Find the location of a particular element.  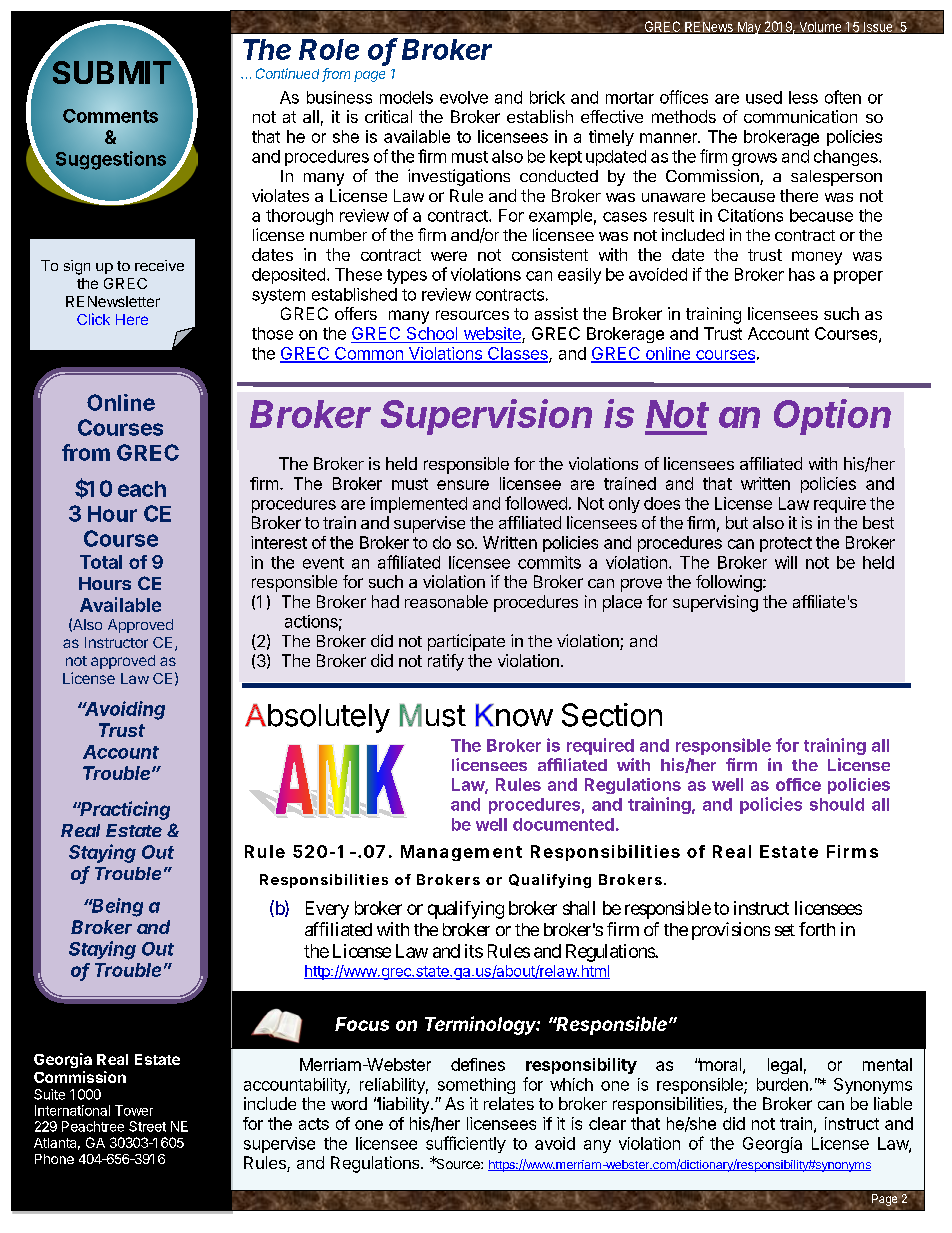

evolve is located at coordinates (464, 97).
